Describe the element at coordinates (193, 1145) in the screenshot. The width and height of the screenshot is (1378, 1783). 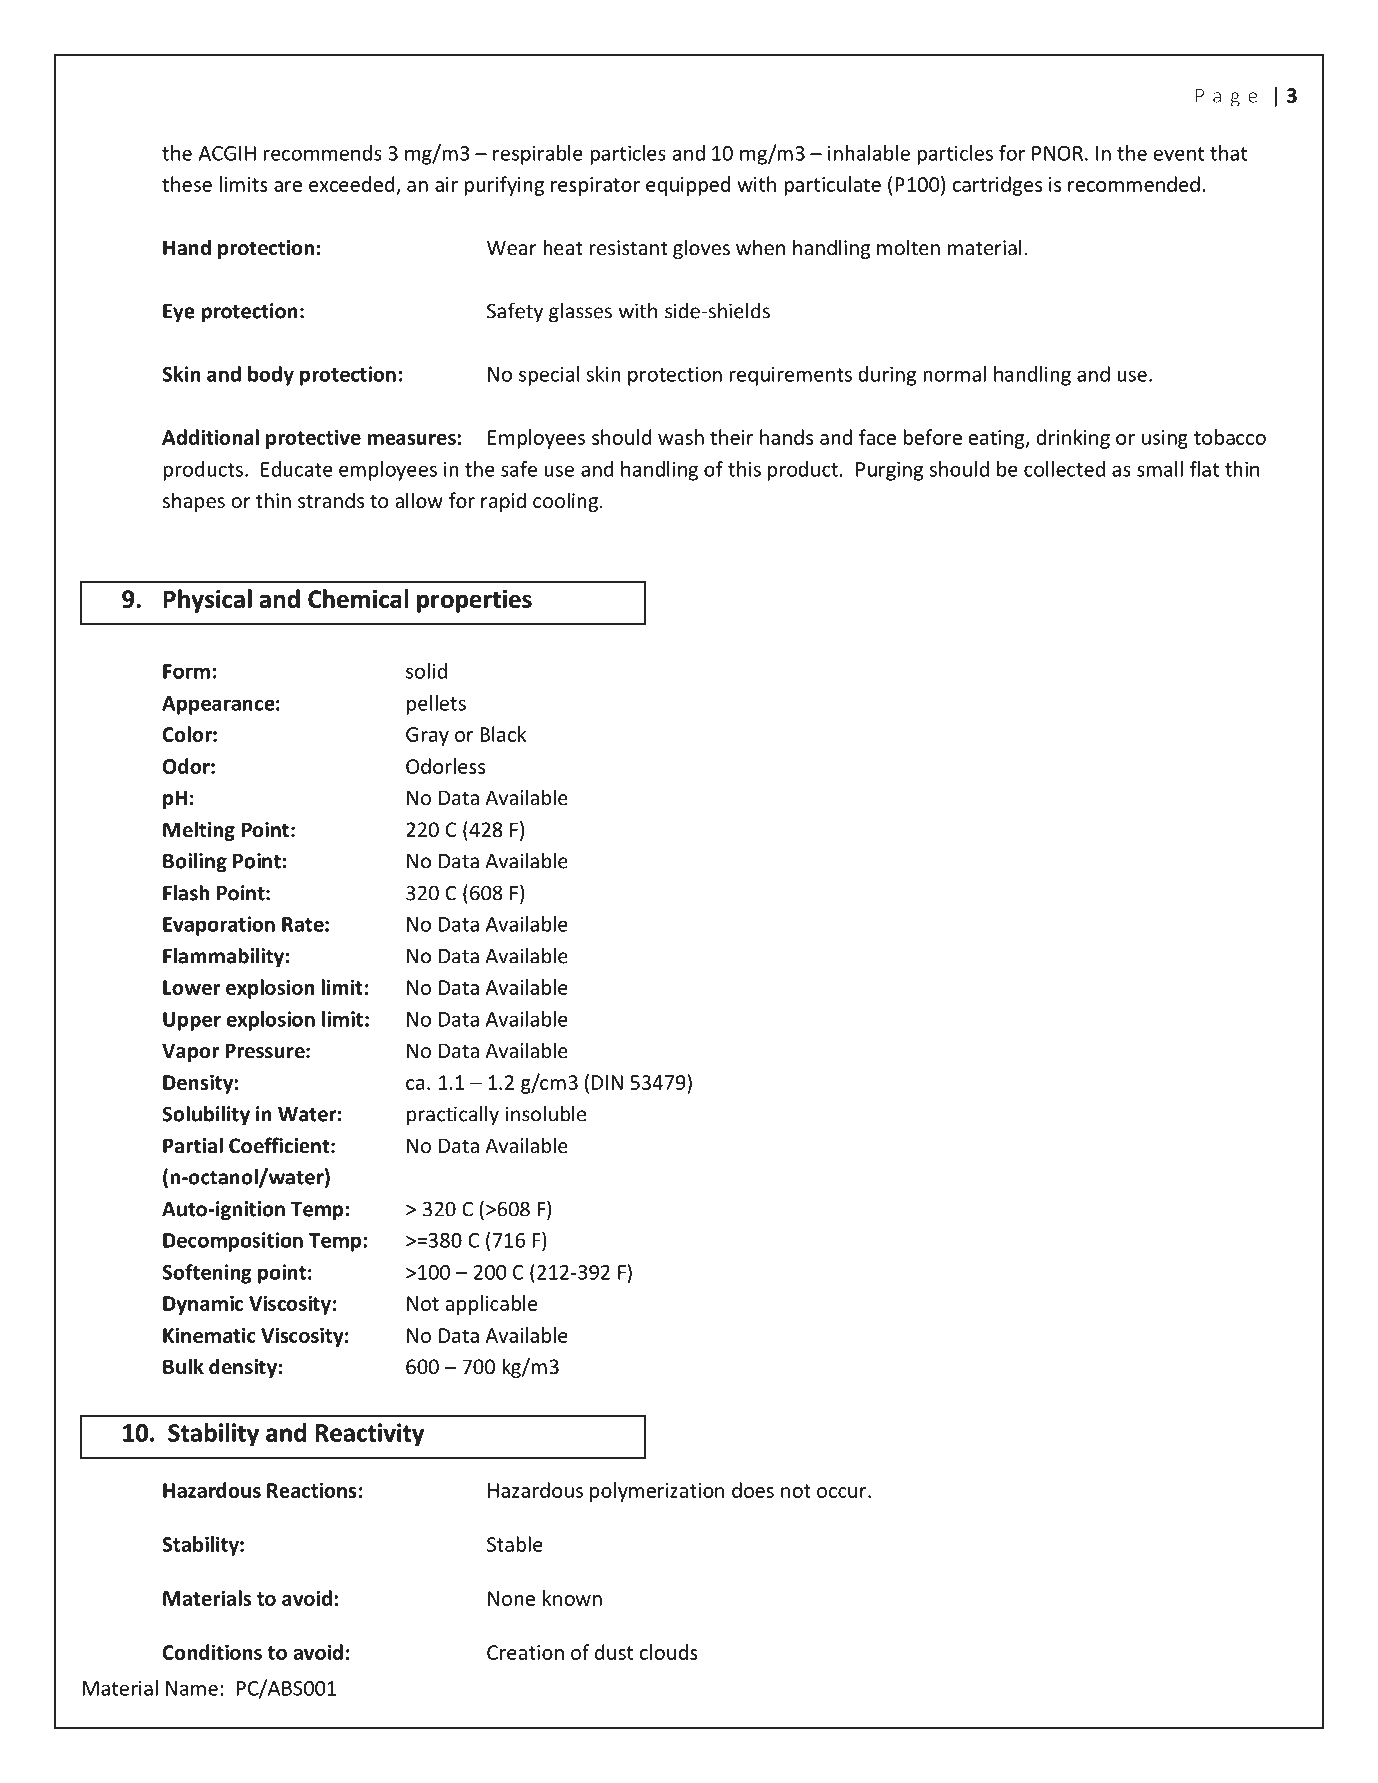
I see `Partial` at that location.
